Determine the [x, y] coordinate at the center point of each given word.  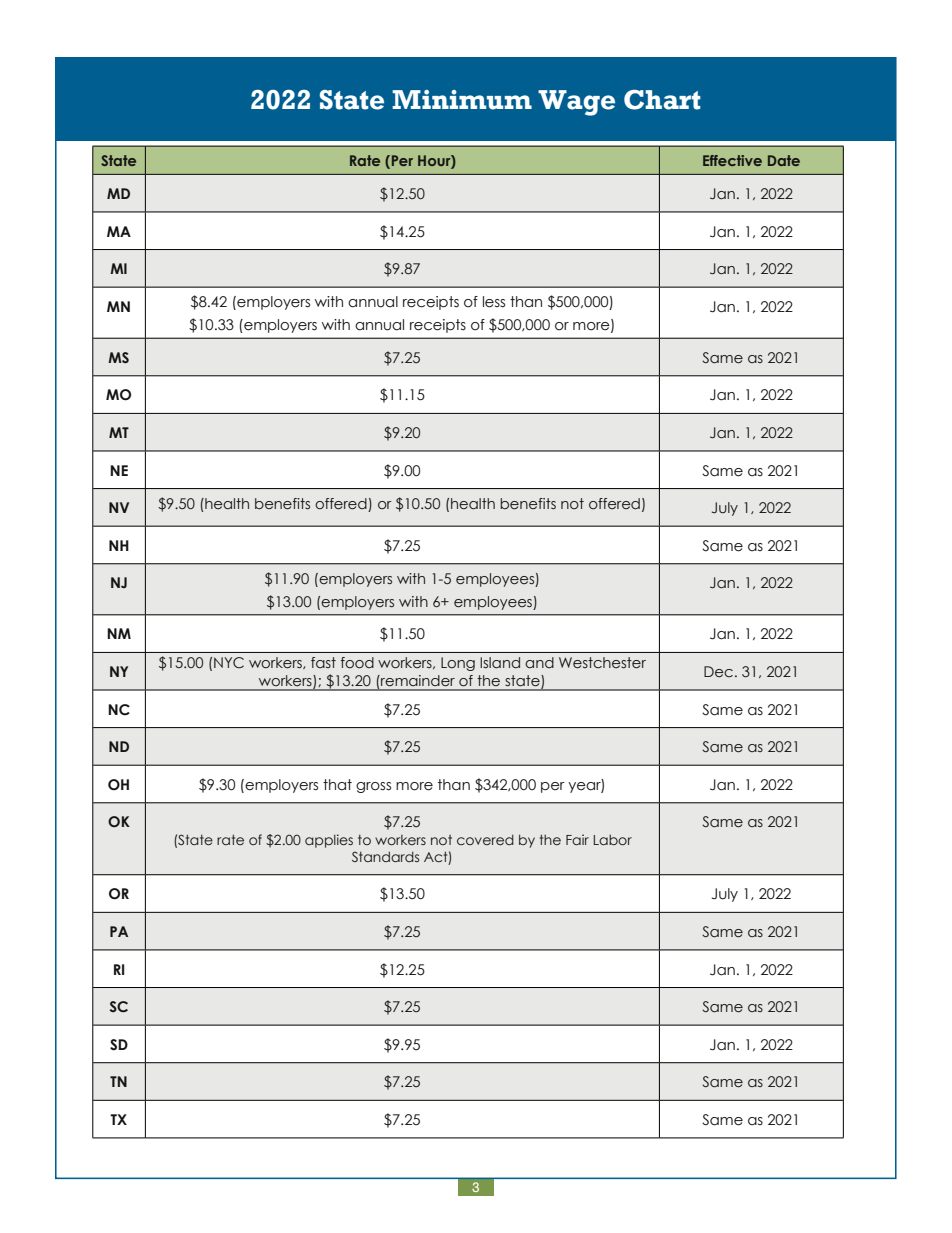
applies [329, 841]
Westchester [602, 663]
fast [323, 662]
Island [500, 663]
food [357, 663]
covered [485, 839]
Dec [718, 671]
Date [784, 160]
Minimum [462, 100]
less [494, 302]
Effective [732, 160]
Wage [576, 103]
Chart [662, 100]
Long [458, 664]
